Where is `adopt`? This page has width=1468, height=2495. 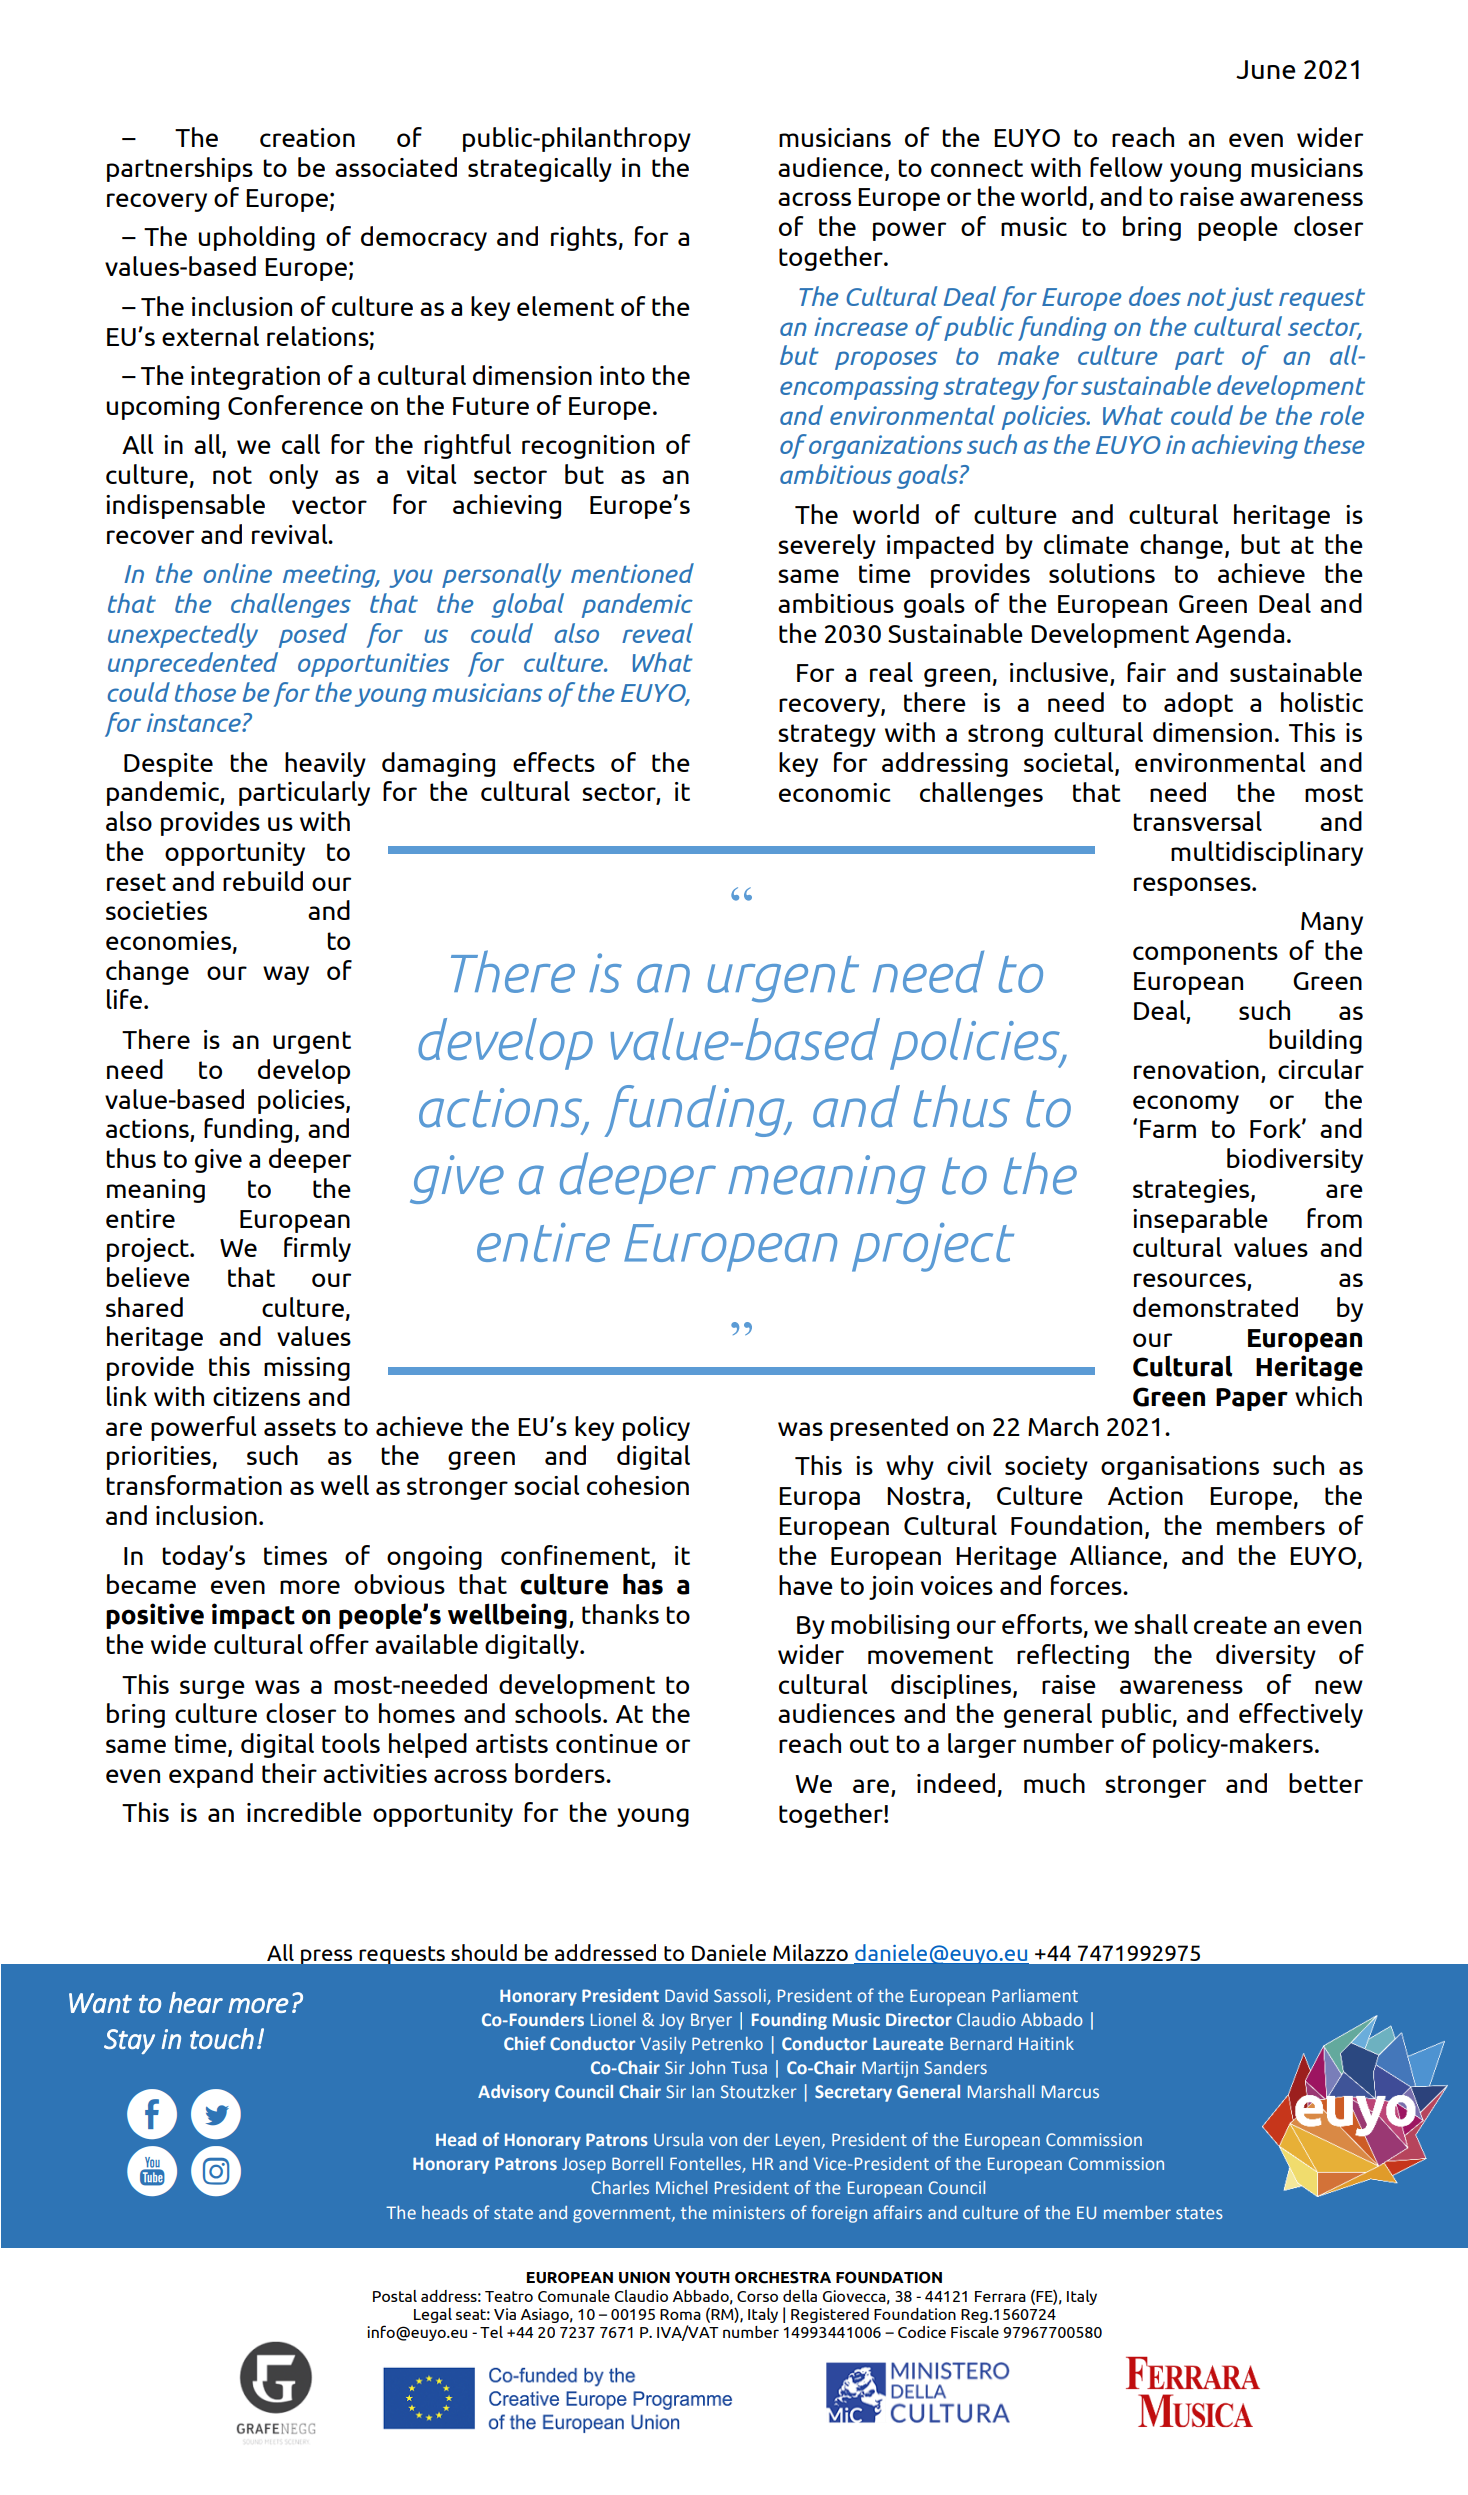
adopt is located at coordinates (1198, 704).
